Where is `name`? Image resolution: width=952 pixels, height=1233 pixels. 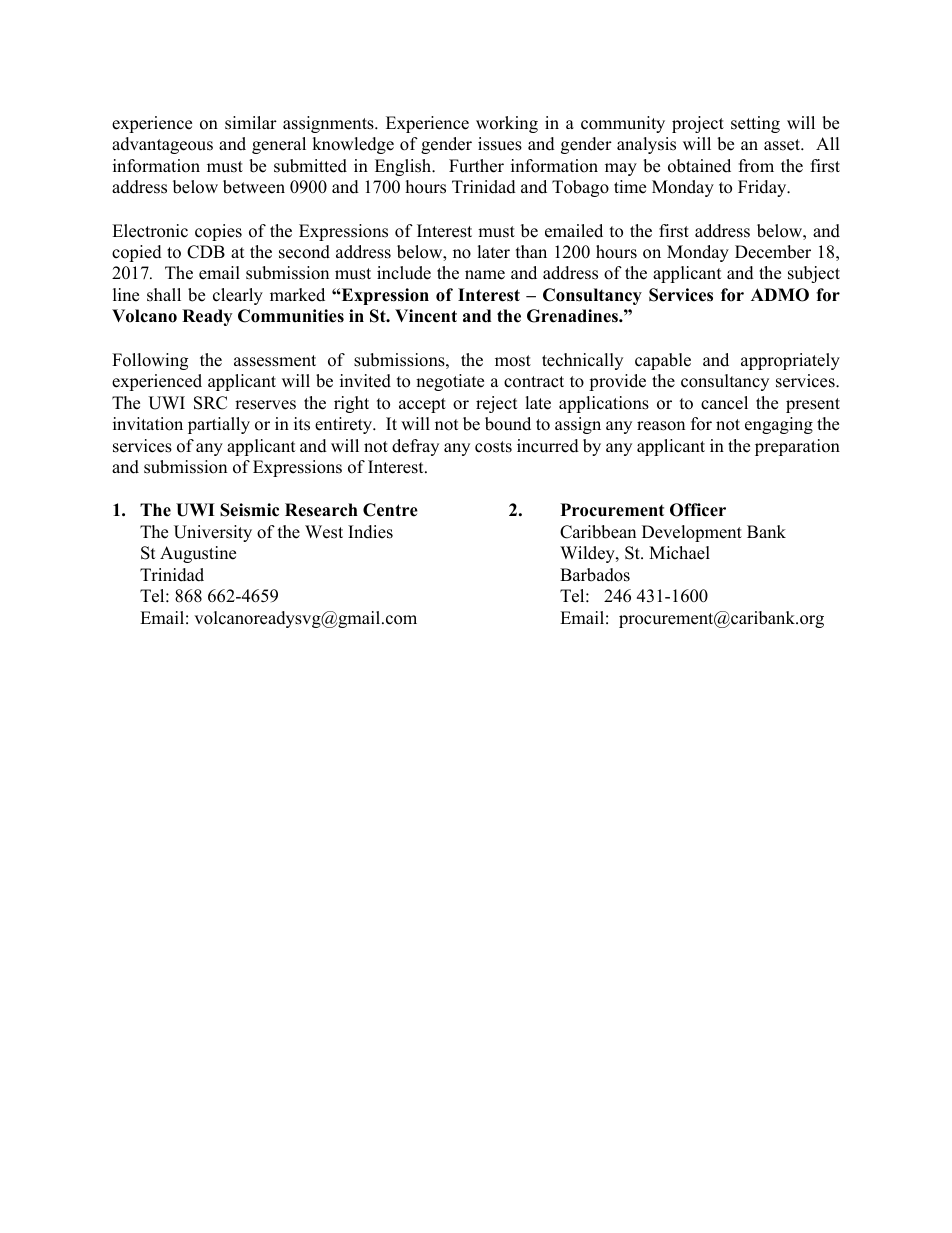
name is located at coordinates (485, 275).
